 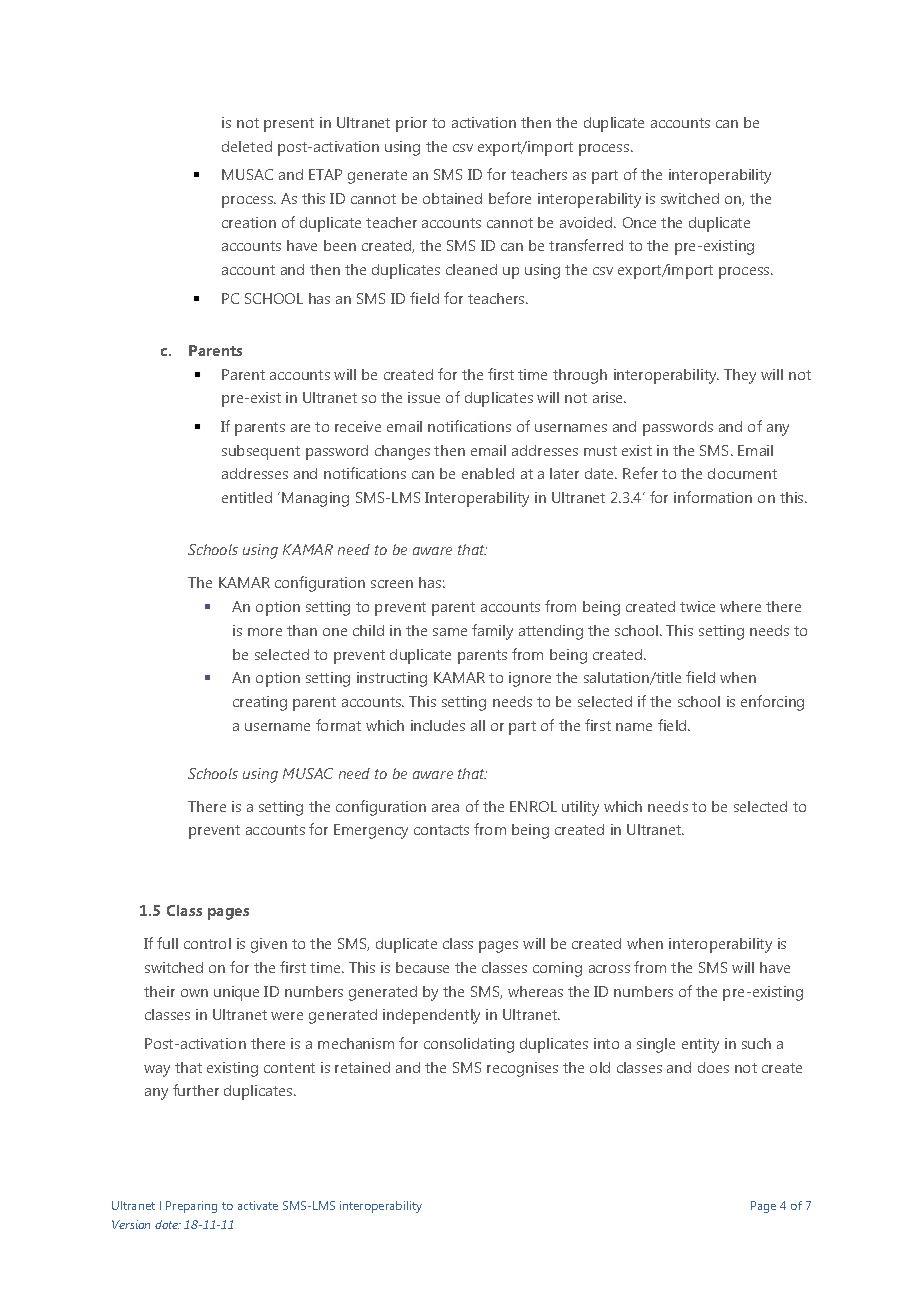 I want to click on Once, so click(x=639, y=222).
